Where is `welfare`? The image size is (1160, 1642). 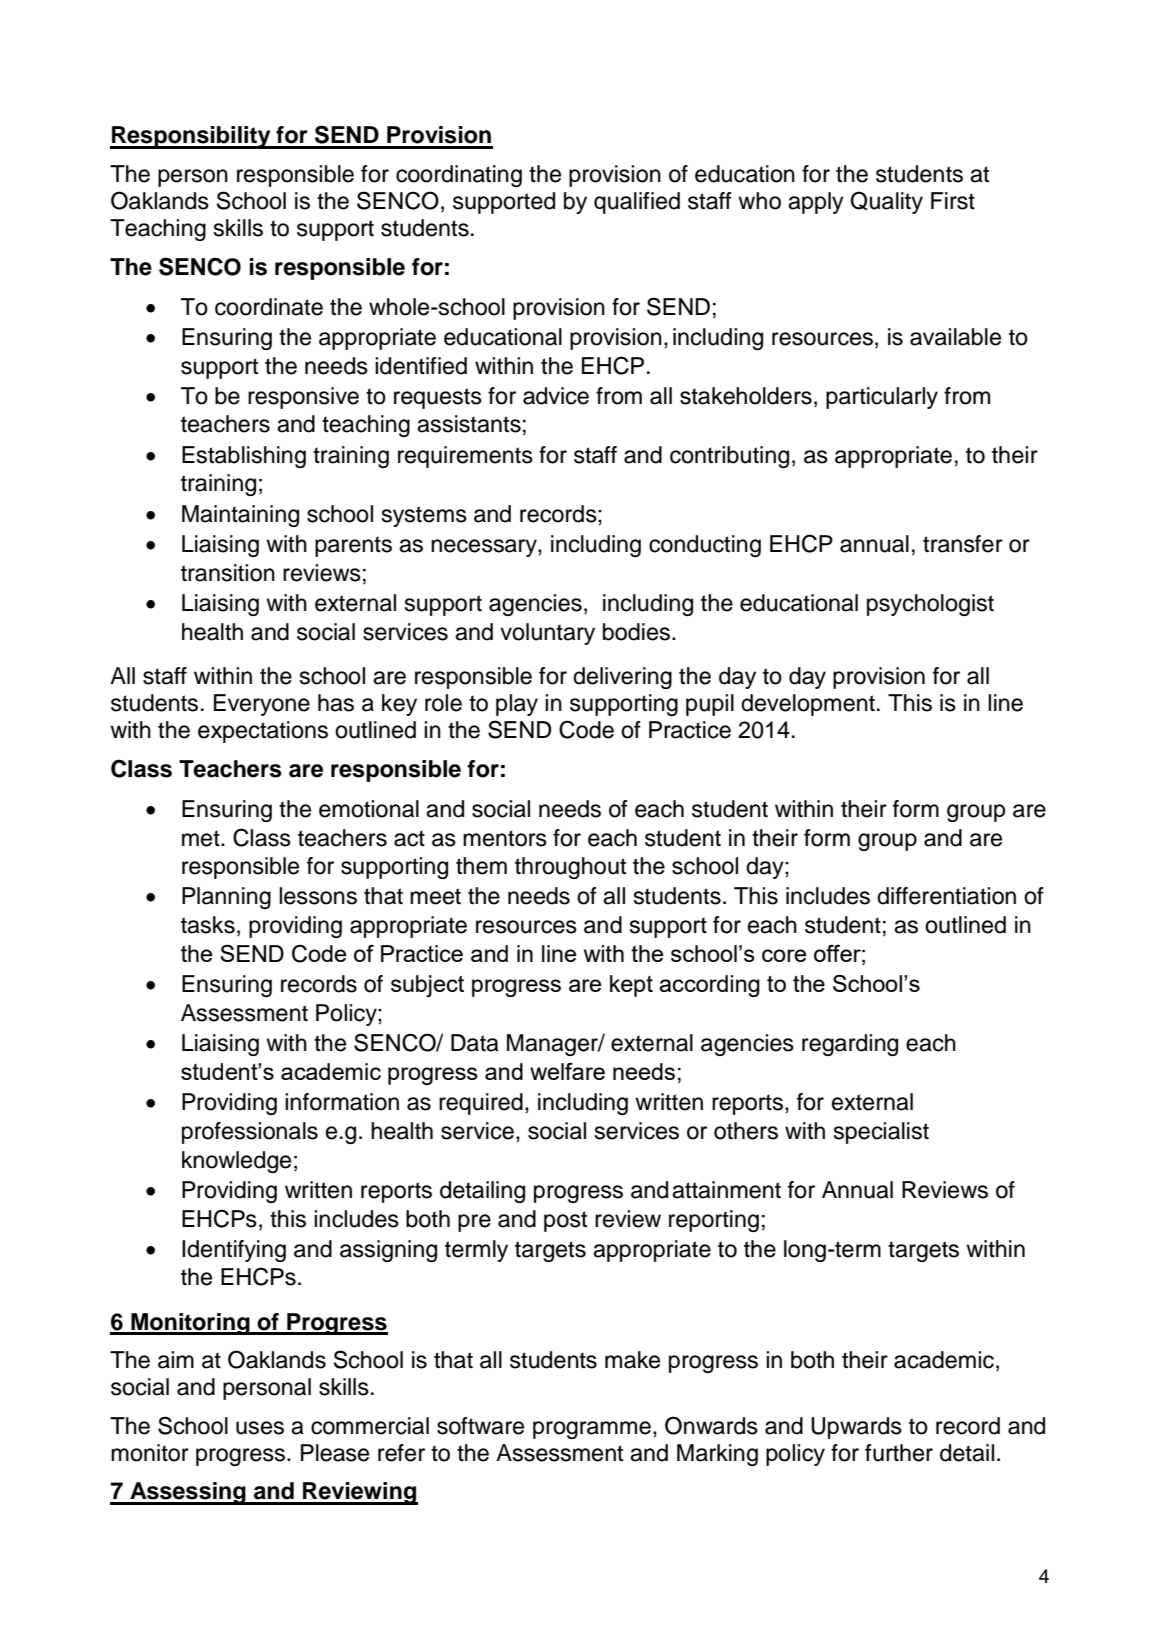
welfare is located at coordinates (567, 1071).
